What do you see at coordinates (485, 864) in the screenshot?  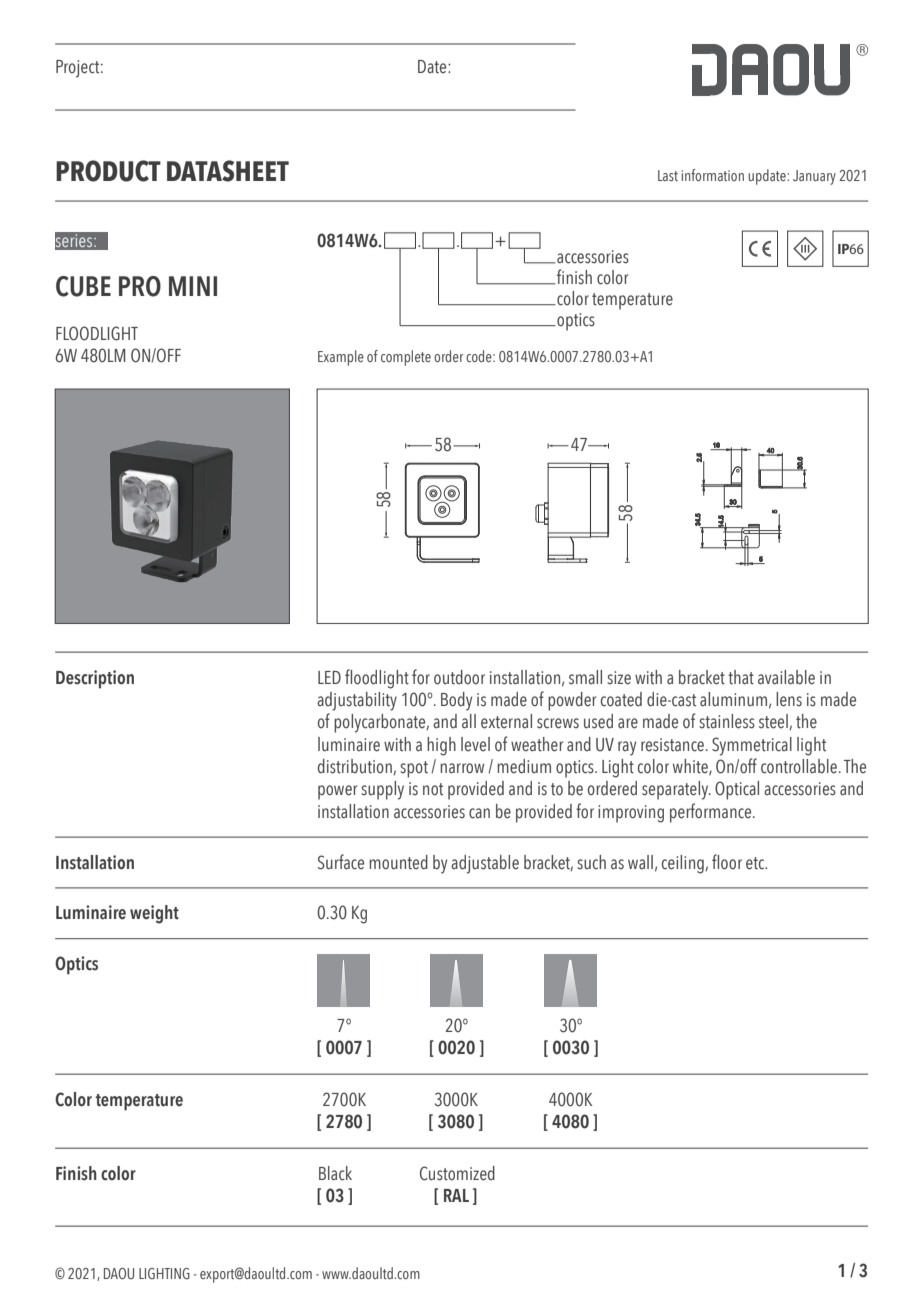 I see `adjustable` at bounding box center [485, 864].
